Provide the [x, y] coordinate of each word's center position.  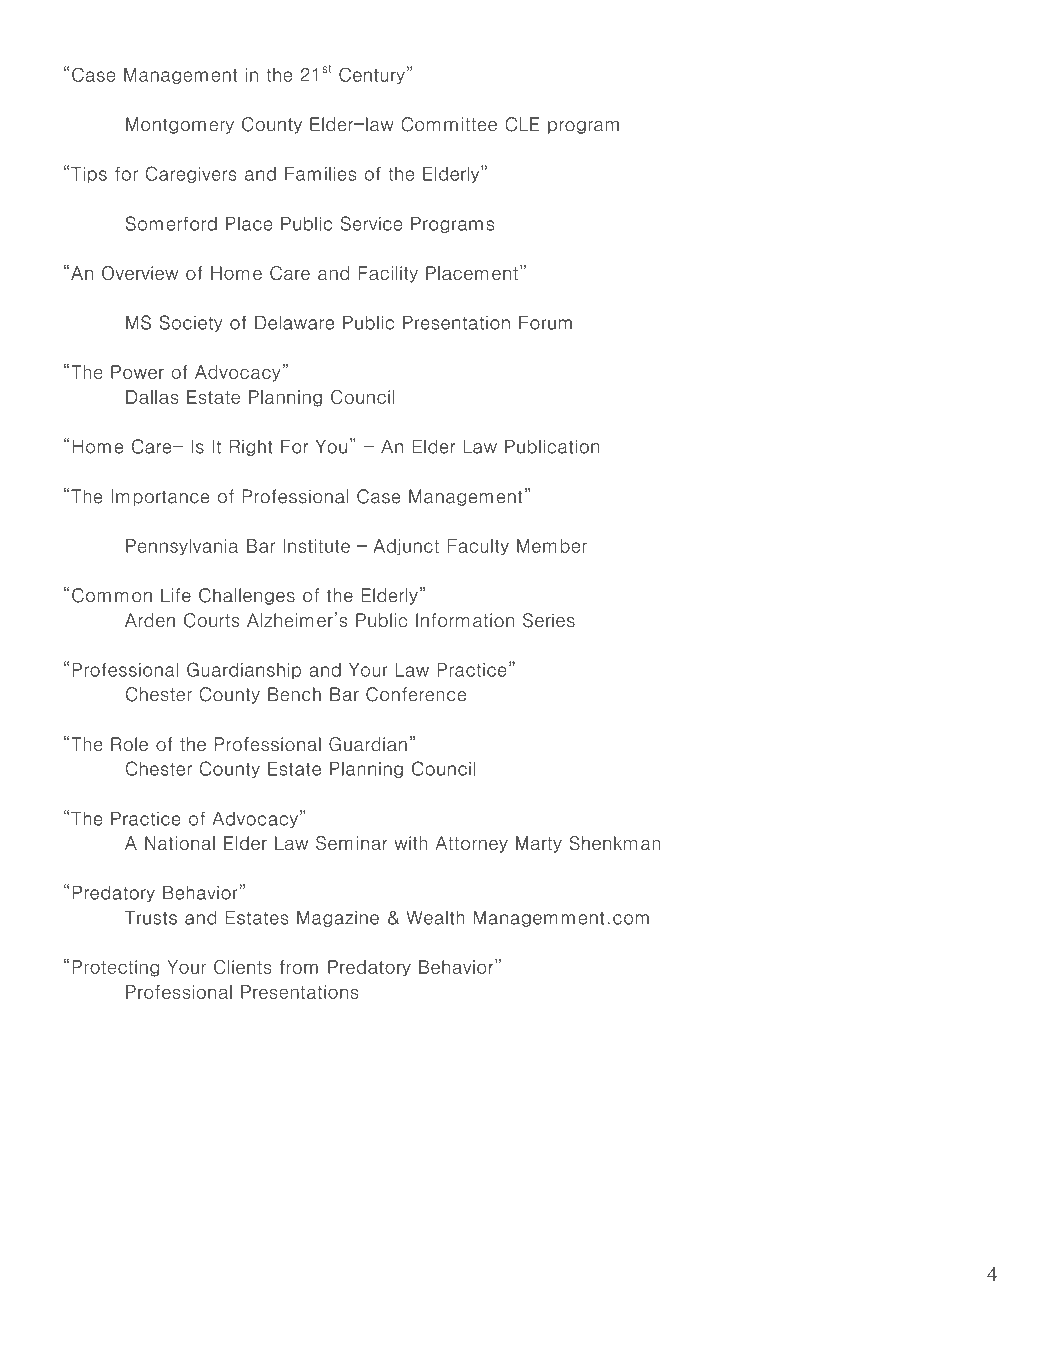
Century [372, 75]
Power [137, 372]
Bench [294, 694]
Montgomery [180, 125]
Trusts [151, 917]
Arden [150, 620]
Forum [545, 323]
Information [465, 620]
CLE [522, 124]
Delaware [294, 322]
